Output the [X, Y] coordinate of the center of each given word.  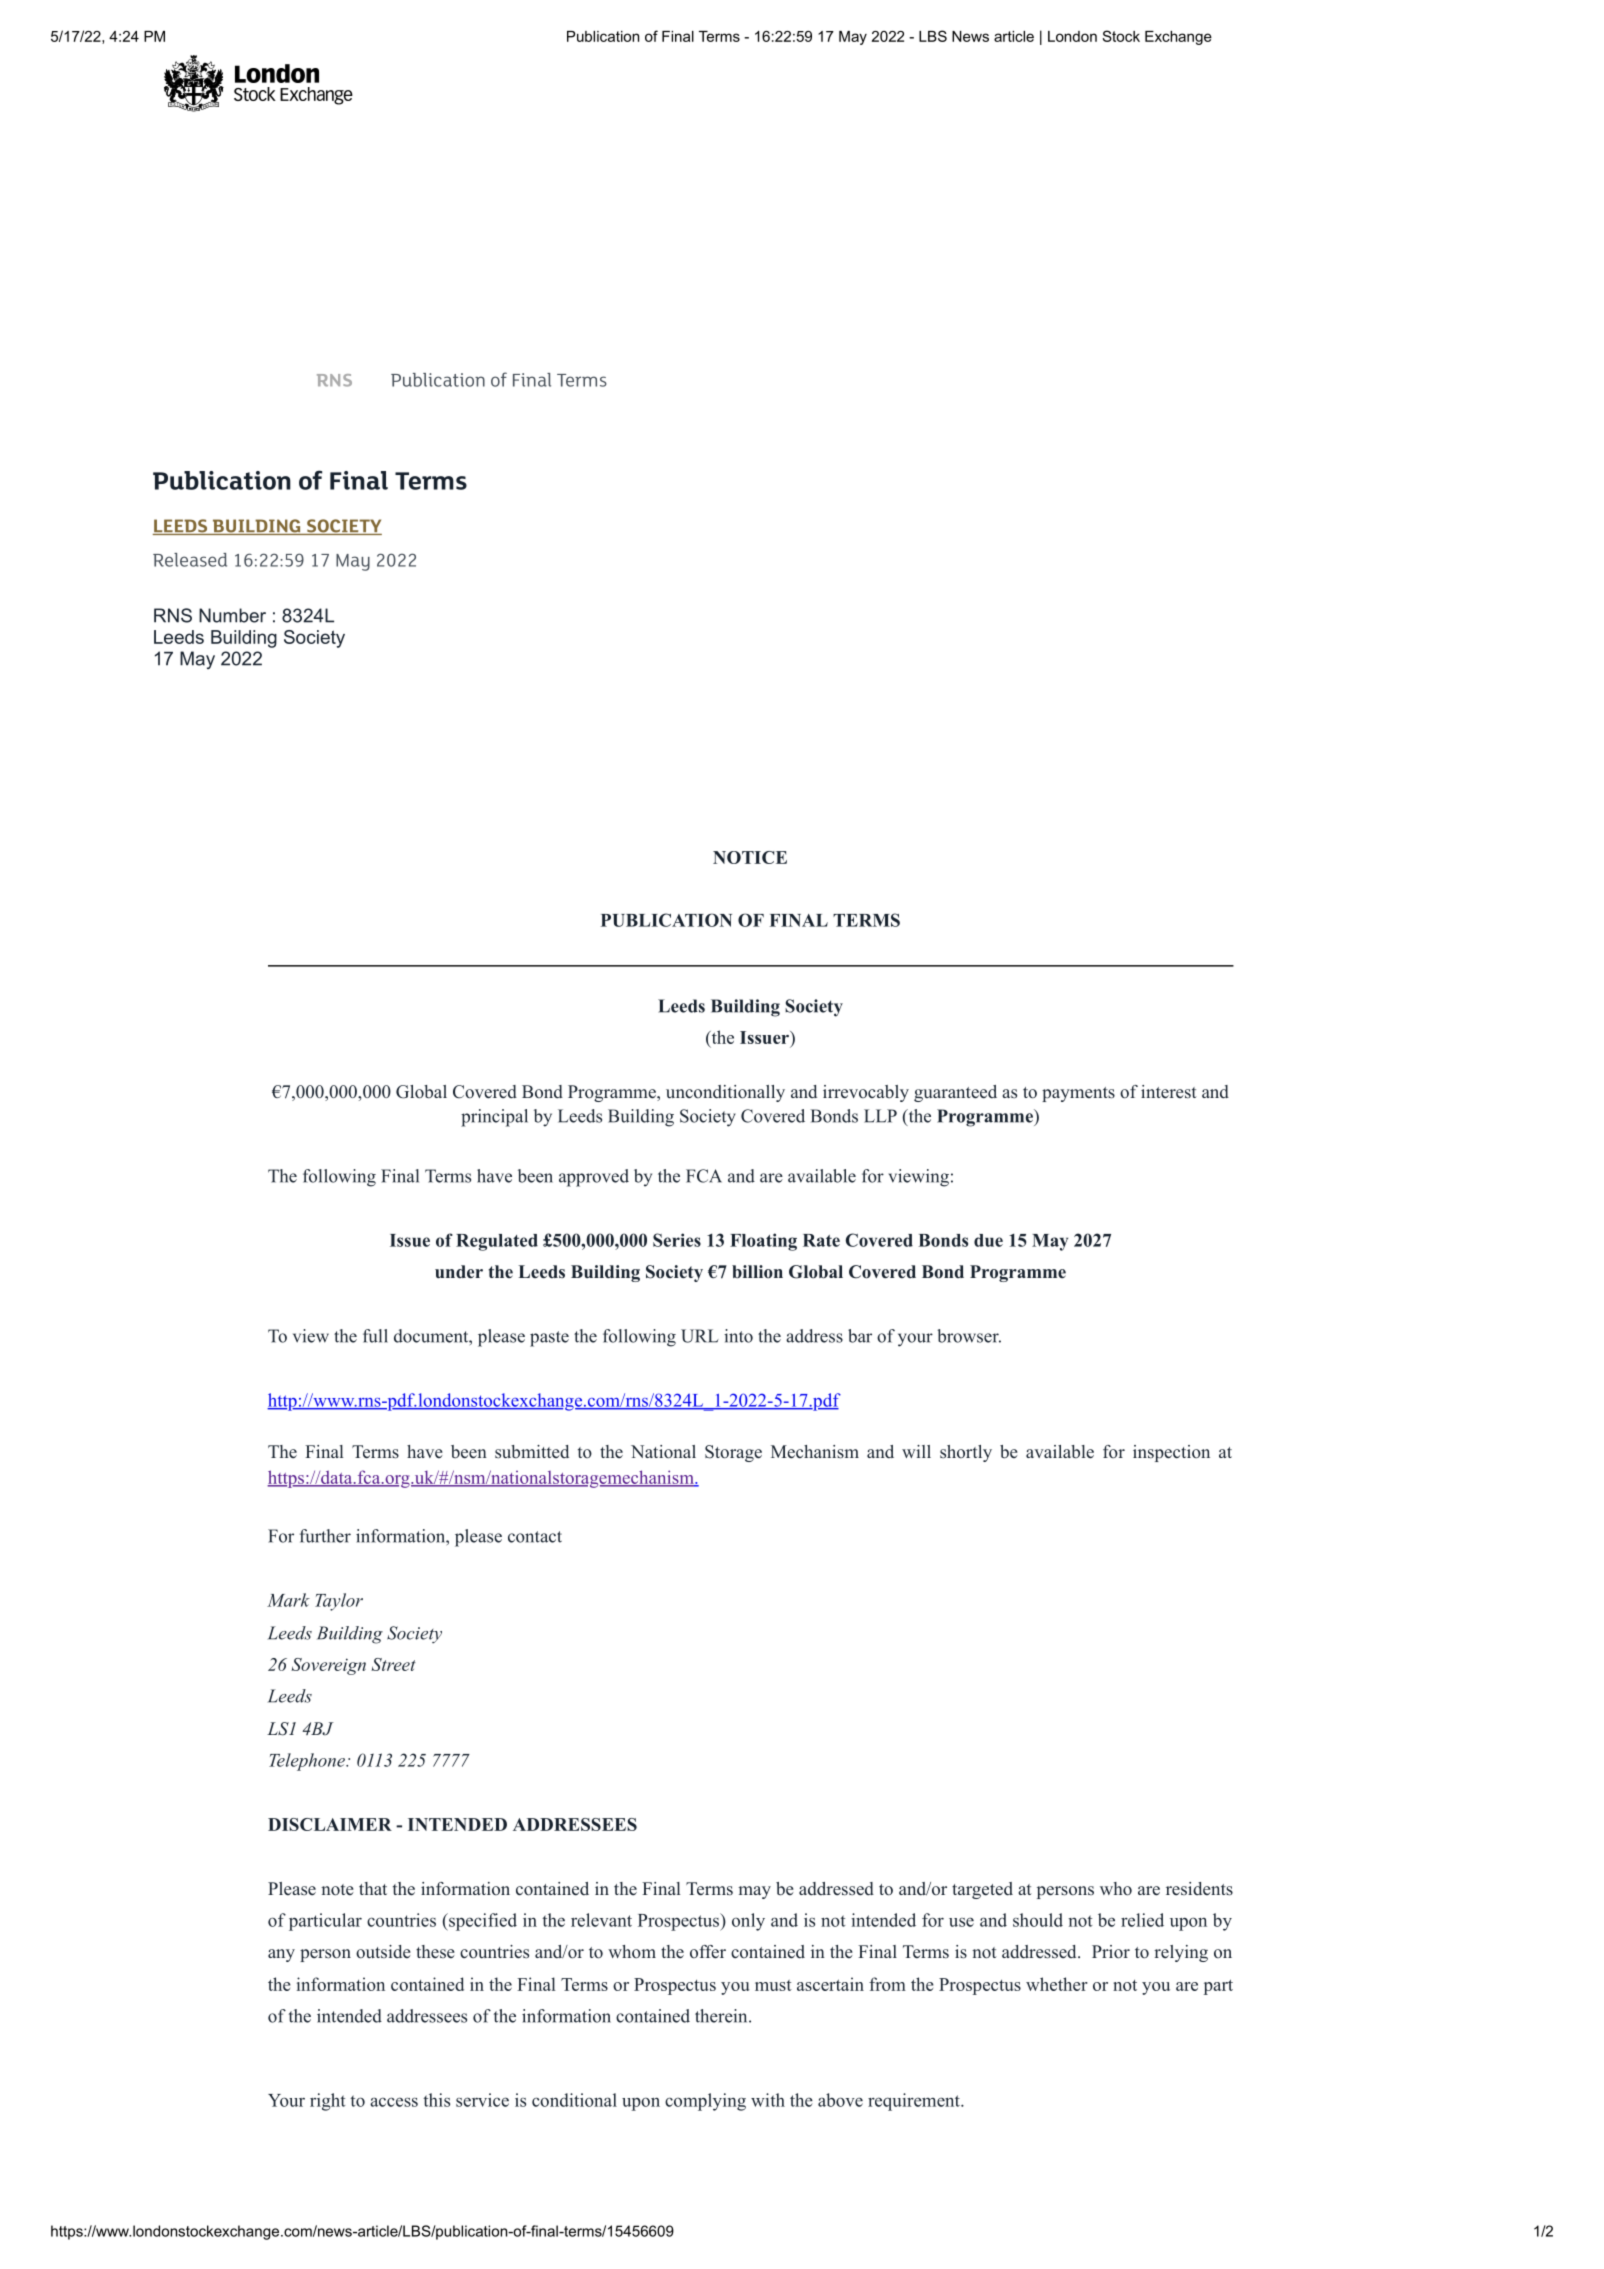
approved [594, 1178]
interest [1169, 1092]
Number [232, 615]
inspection [1171, 1453]
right [327, 2102]
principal [494, 1118]
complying [705, 2102]
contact [535, 1537]
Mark [288, 1600]
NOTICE [750, 857]
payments [1078, 1094]
